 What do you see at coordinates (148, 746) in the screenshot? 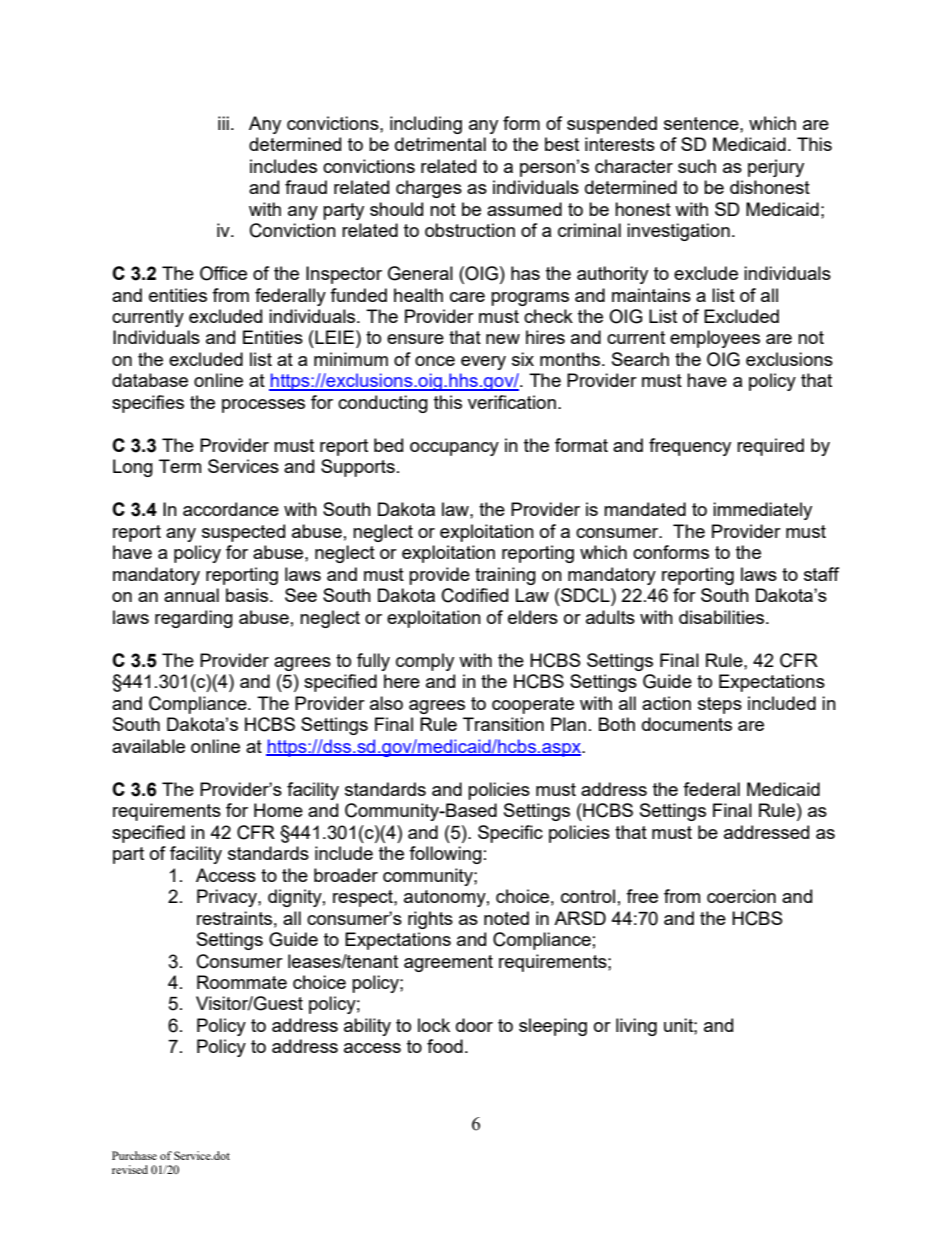
I see `available` at bounding box center [148, 746].
